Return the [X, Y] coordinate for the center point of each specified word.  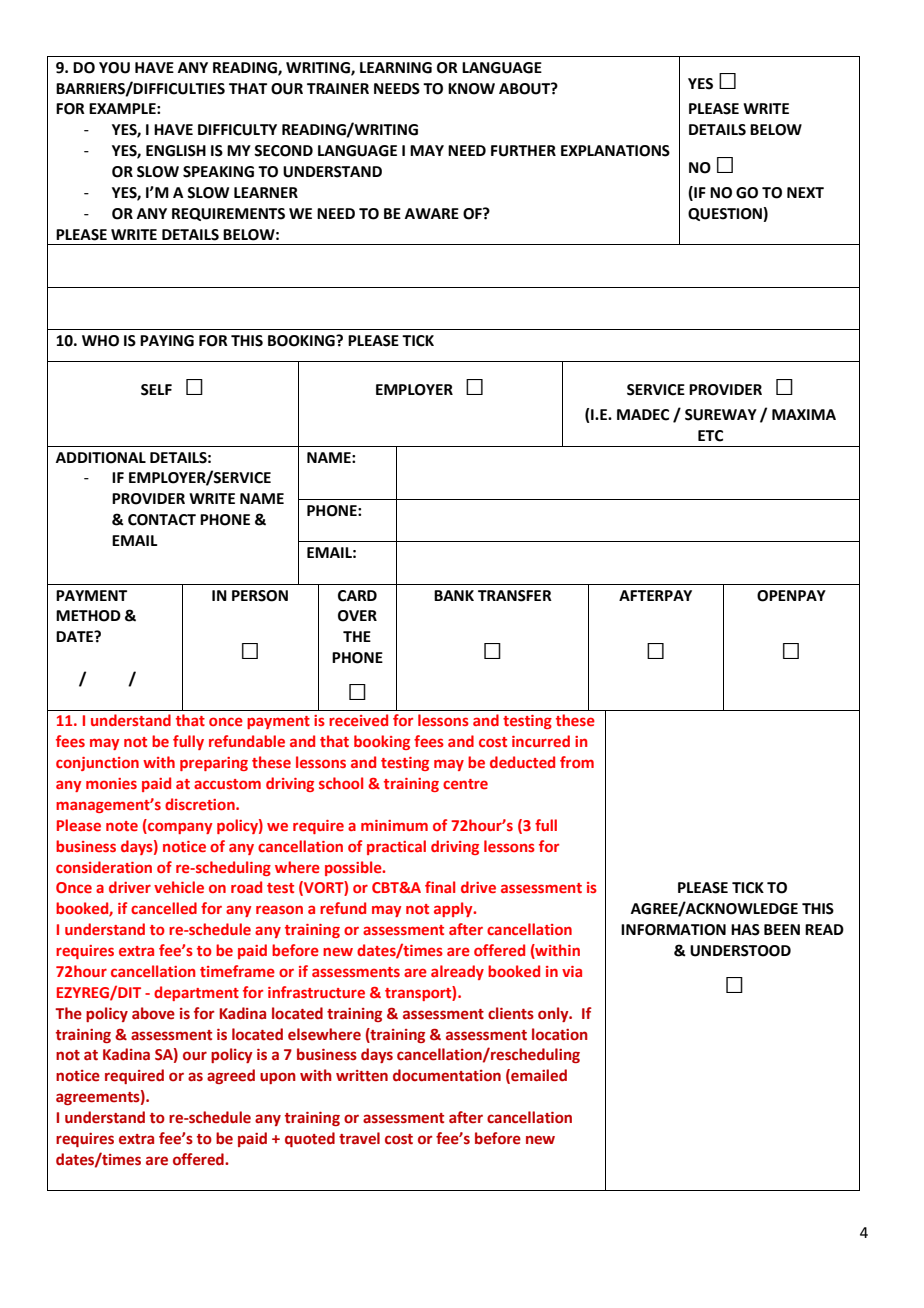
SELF [156, 390]
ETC [710, 436]
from [577, 762]
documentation [447, 1075]
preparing [214, 764]
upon [278, 1078]
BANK [454, 595]
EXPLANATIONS [615, 151]
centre [465, 784]
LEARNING [396, 68]
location [560, 1034]
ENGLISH [176, 151]
